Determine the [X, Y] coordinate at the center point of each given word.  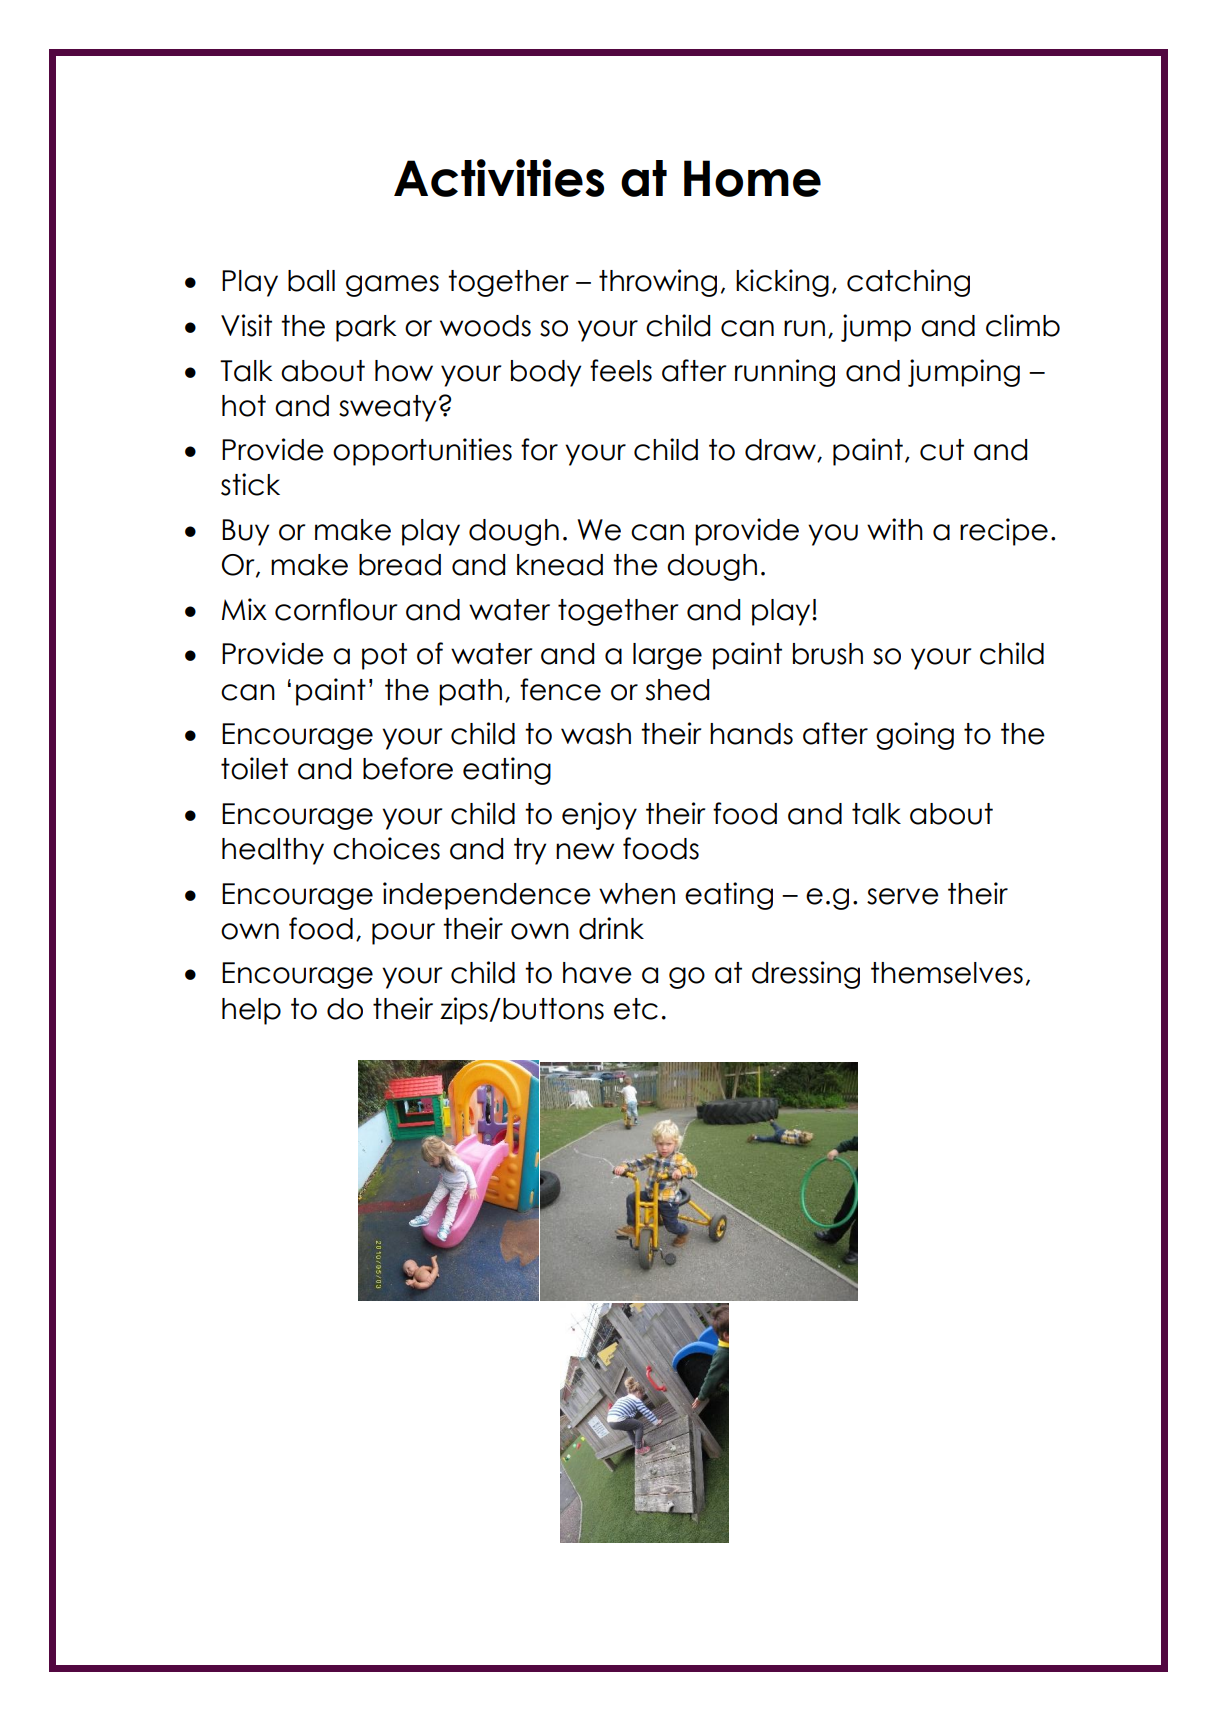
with [895, 529]
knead [560, 565]
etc [636, 1009]
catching [908, 283]
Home [752, 178]
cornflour [336, 609]
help [251, 1011]
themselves [947, 973]
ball [311, 281]
